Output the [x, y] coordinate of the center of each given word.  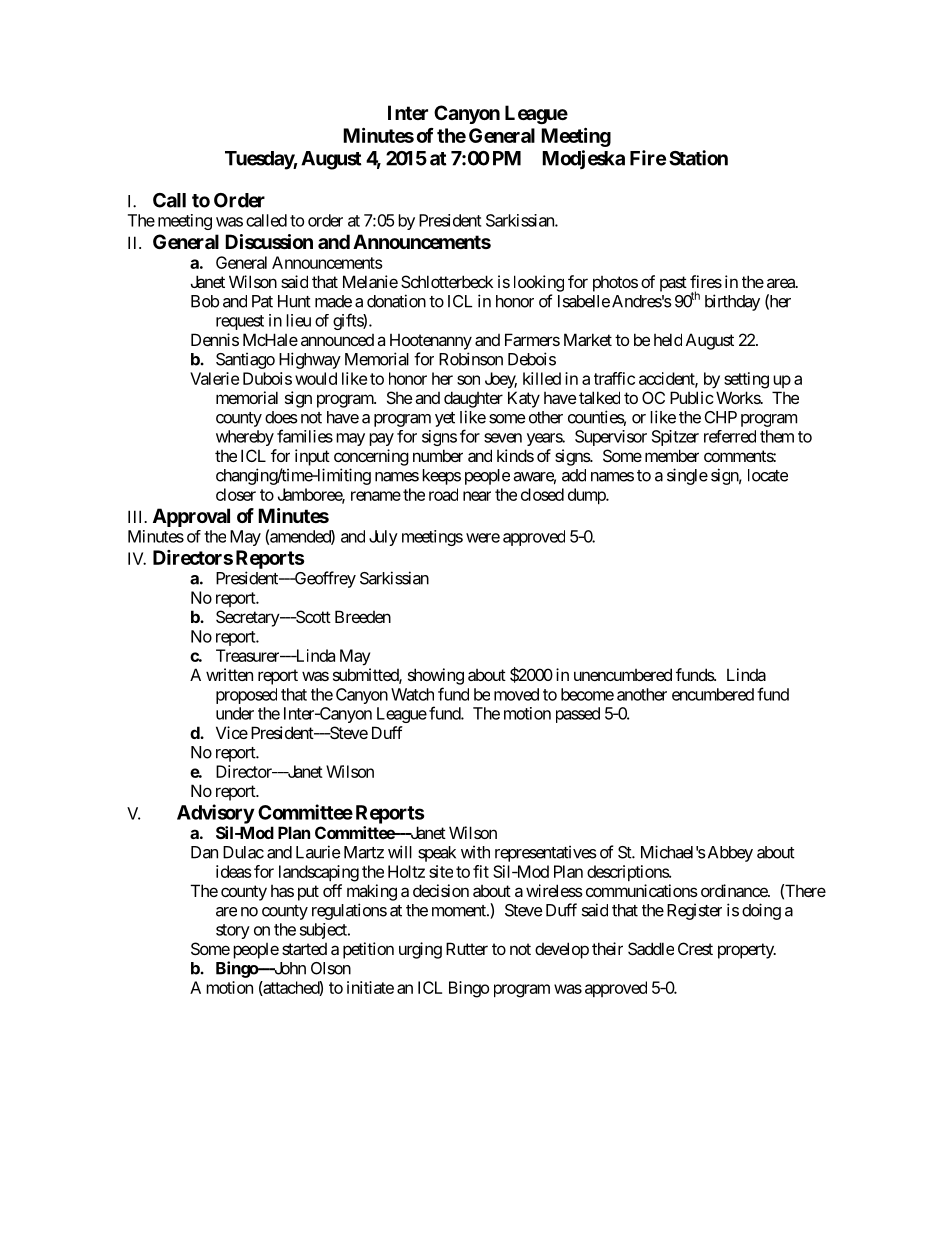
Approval [191, 517]
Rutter [467, 948]
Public [692, 397]
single [687, 476]
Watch [412, 694]
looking [539, 283]
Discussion [269, 241]
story [233, 931]
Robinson [471, 359]
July [383, 538]
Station [698, 158]
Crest [695, 948]
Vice [232, 732]
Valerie [214, 378]
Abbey [729, 854]
